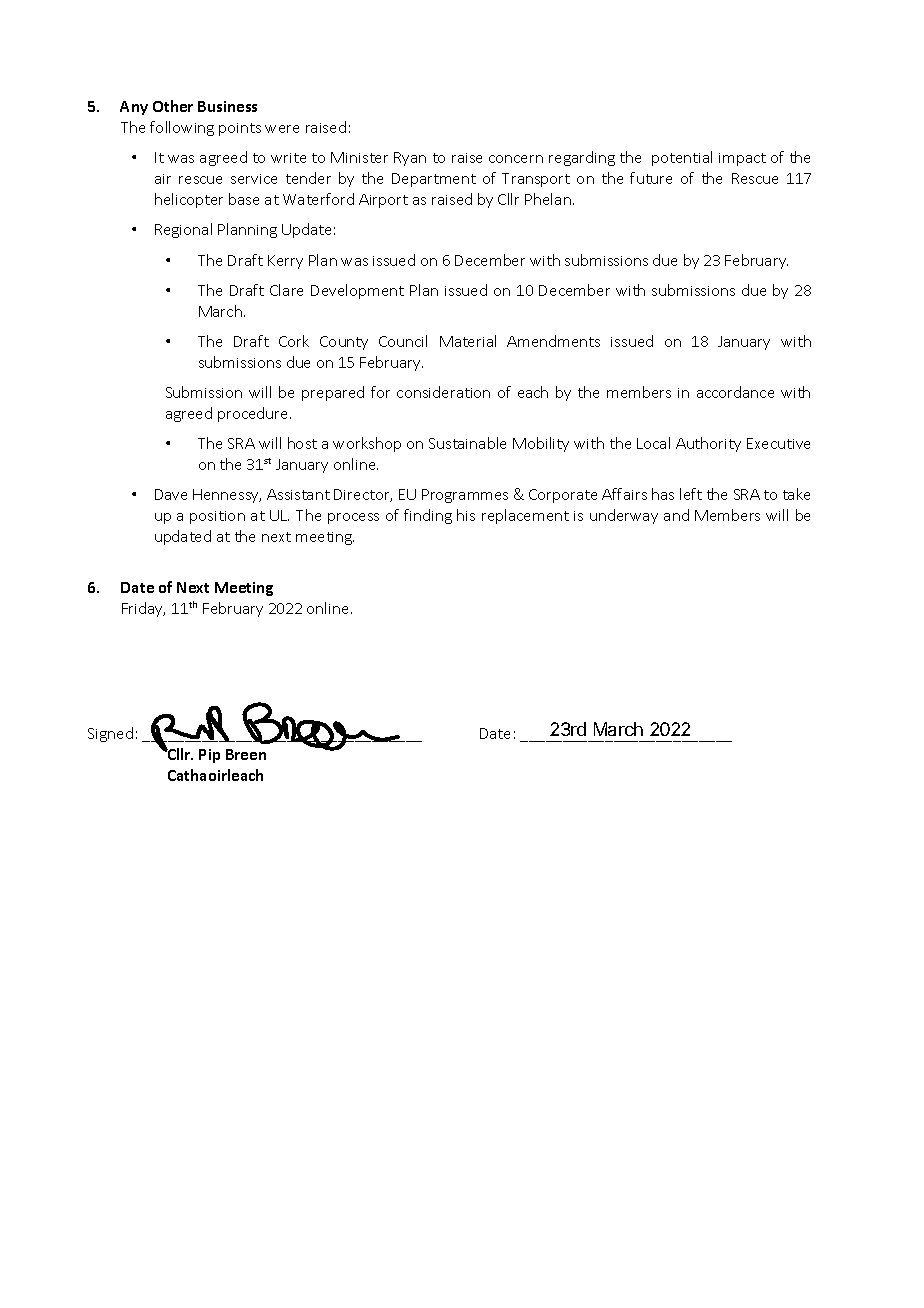 The image size is (924, 1308). Describe the element at coordinates (467, 443) in the screenshot. I see `Sustainable` at that location.
